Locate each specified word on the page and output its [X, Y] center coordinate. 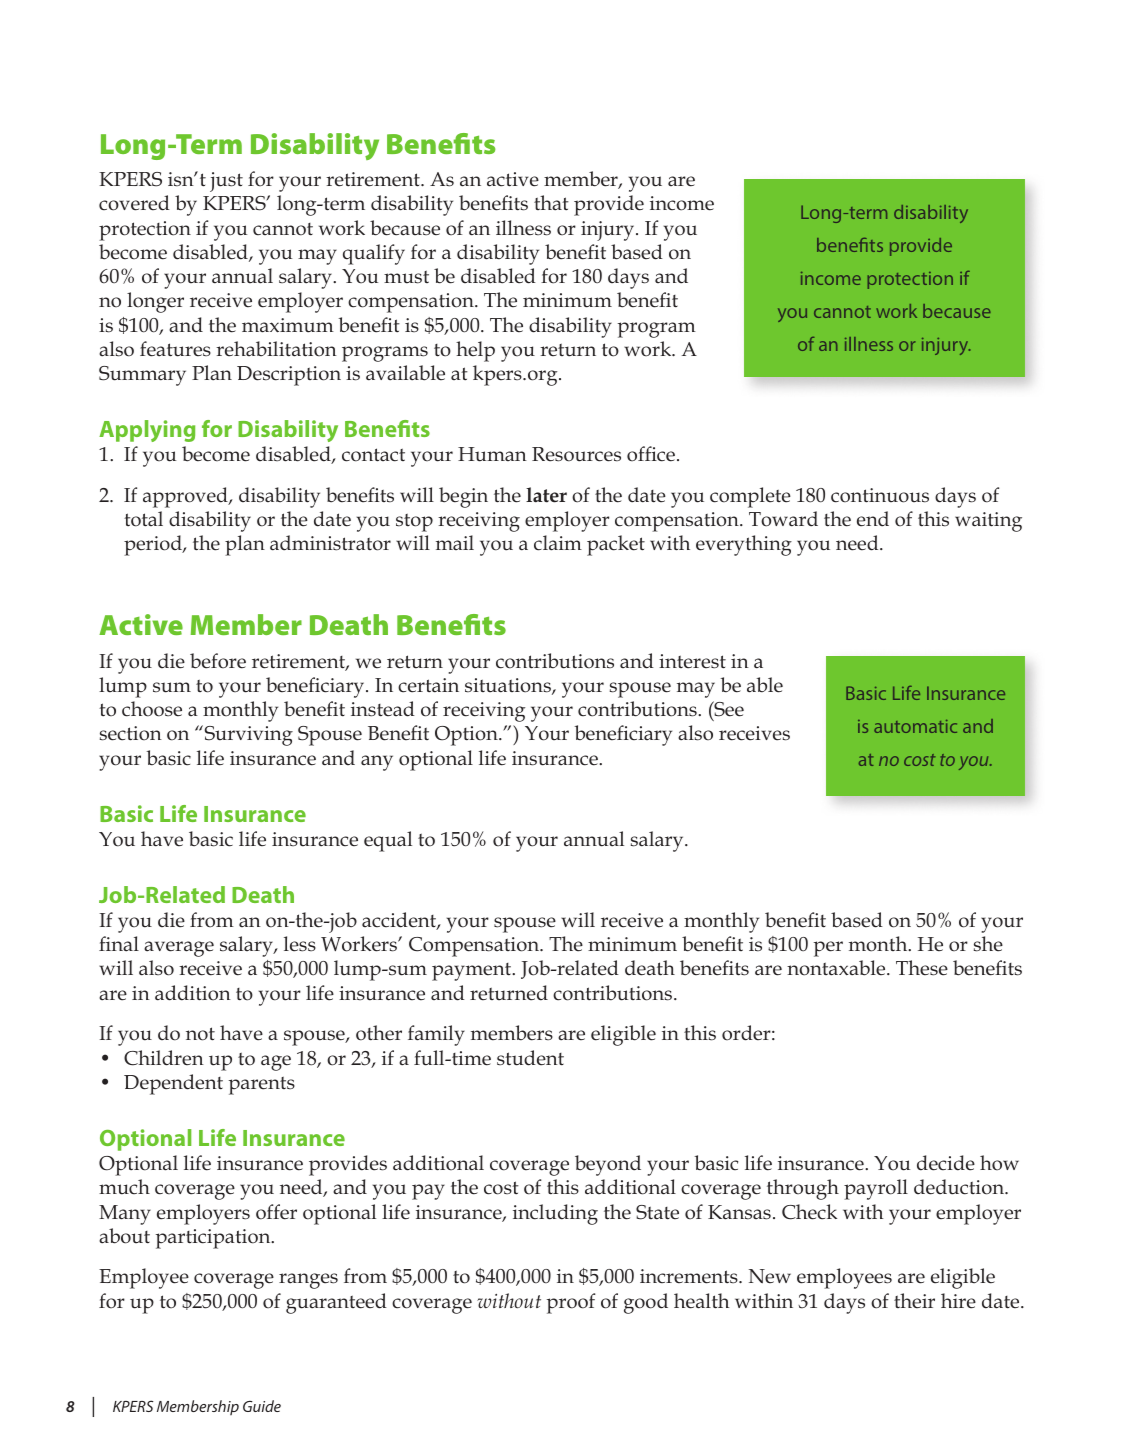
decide [946, 1163]
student [530, 1058]
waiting [988, 522]
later [546, 495]
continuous [880, 495]
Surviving [247, 735]
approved [186, 497]
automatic [915, 726]
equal [388, 841]
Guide [262, 1406]
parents [262, 1086]
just [226, 182]
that [551, 203]
